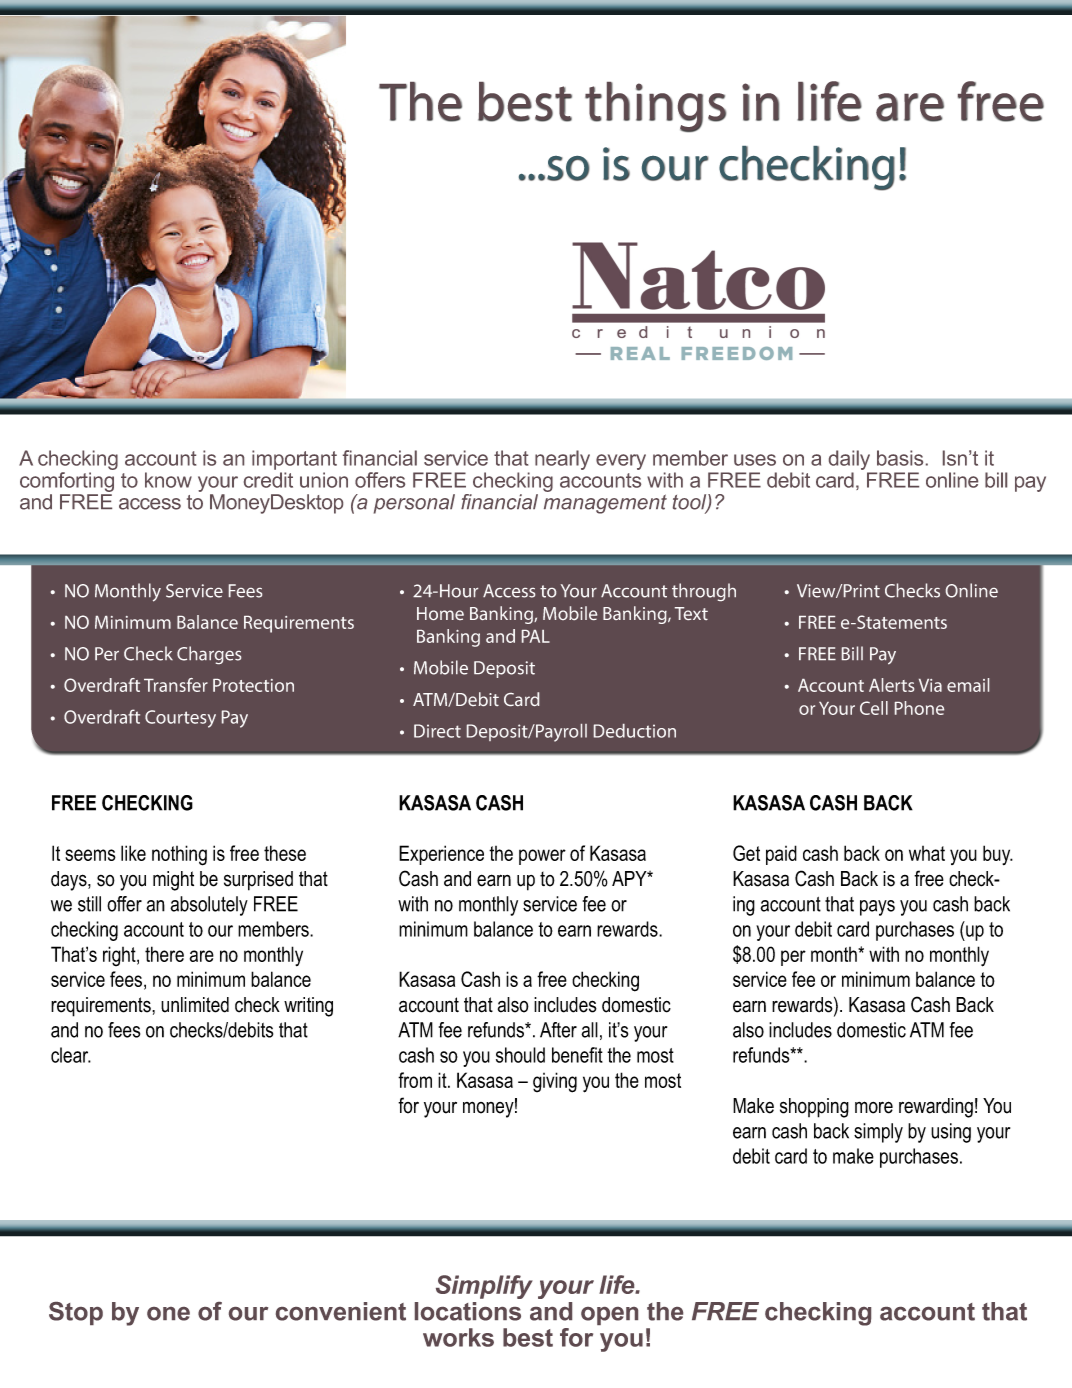 The height and width of the screenshot is (1388, 1072). I want to click on Cell, so click(874, 708).
